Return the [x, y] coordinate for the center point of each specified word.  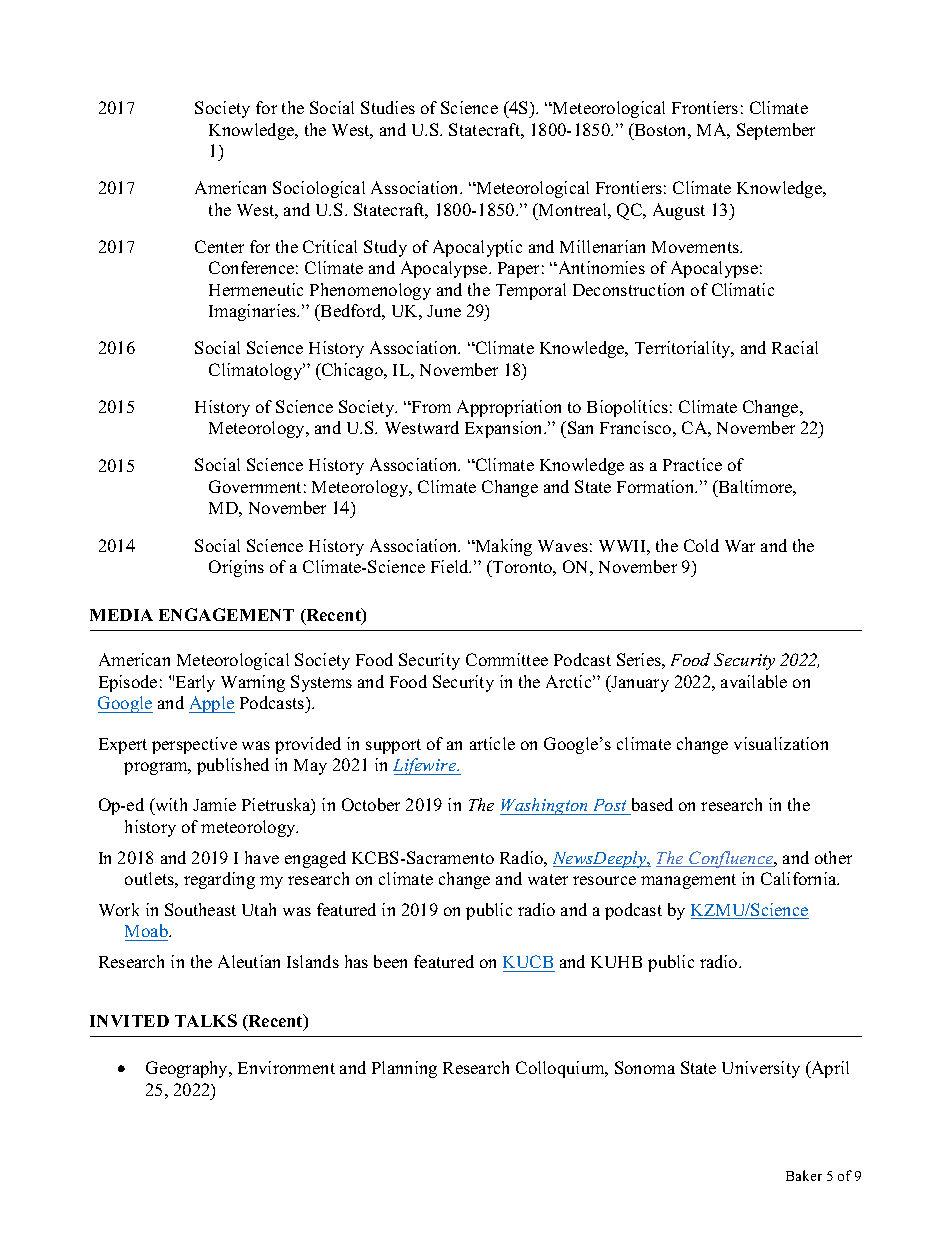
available [754, 681]
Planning [404, 1069]
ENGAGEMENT [226, 614]
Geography [188, 1069]
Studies [388, 107]
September [776, 131]
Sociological [319, 189]
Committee [507, 659]
